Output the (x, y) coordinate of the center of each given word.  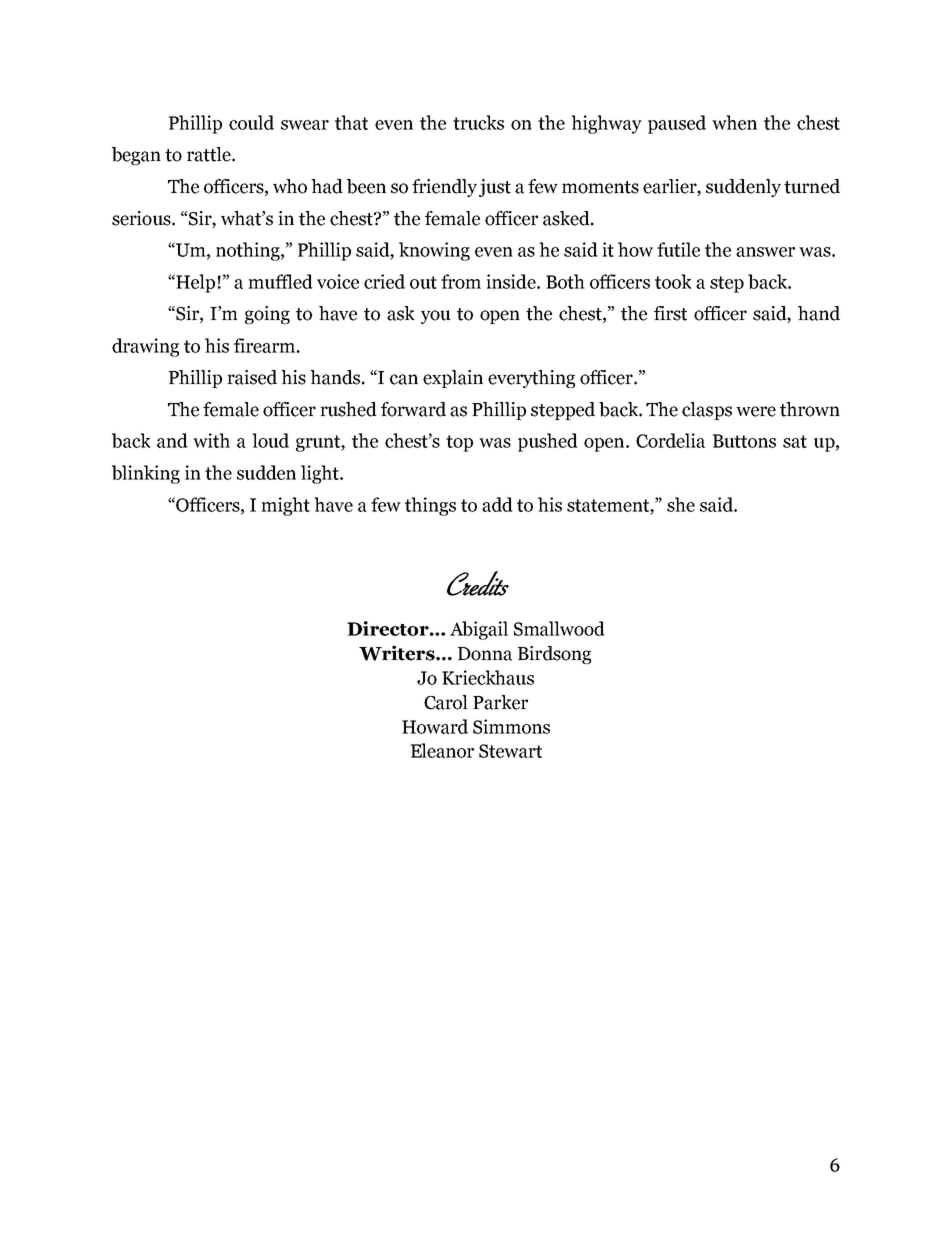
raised (252, 377)
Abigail (479, 630)
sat (795, 441)
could (251, 122)
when (734, 122)
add (497, 504)
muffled (280, 281)
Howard (435, 726)
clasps (707, 411)
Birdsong (554, 655)
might (285, 506)
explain (453, 379)
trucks (478, 122)
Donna (485, 654)
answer (765, 252)
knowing (434, 251)
